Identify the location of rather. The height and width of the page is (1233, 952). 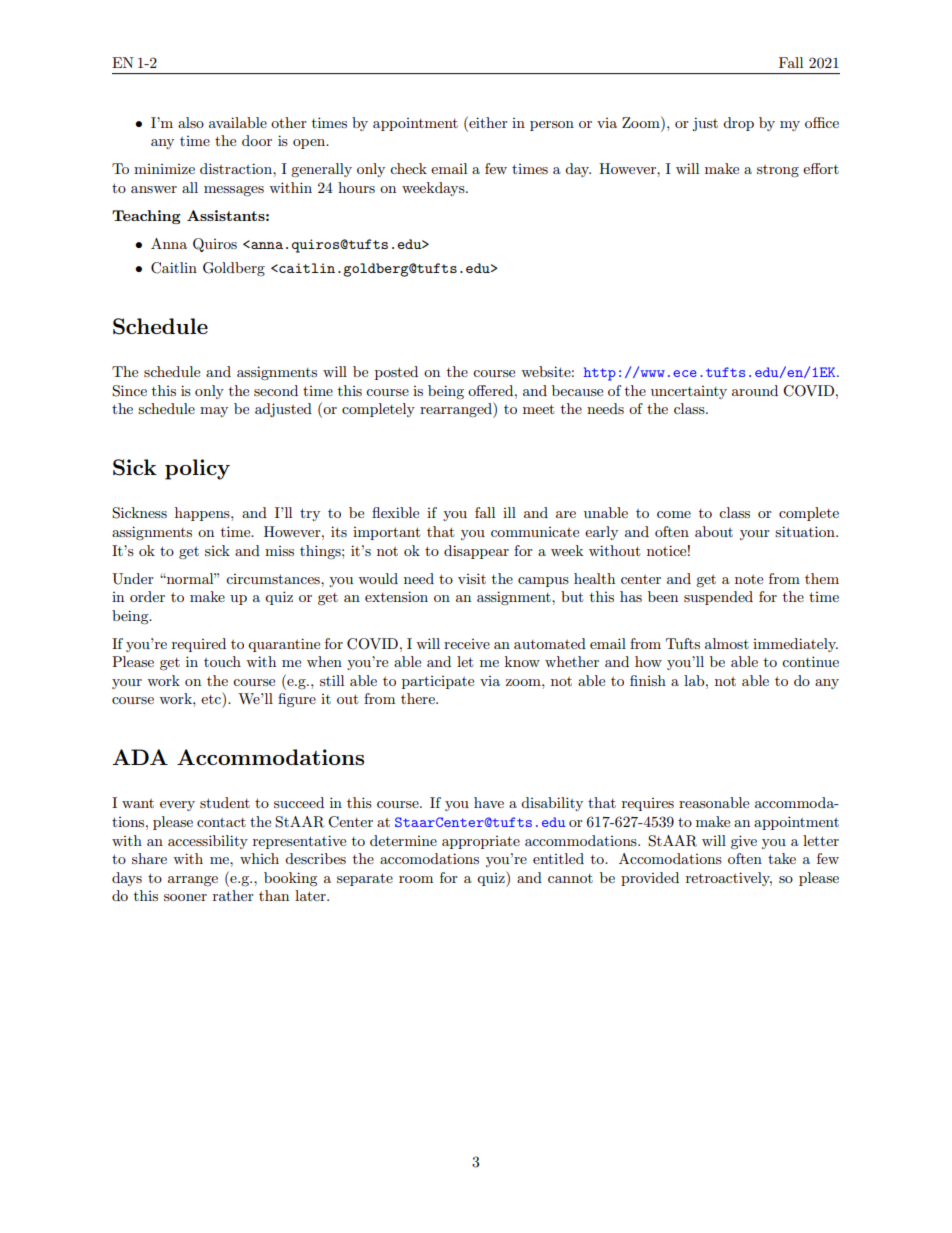
(233, 895).
